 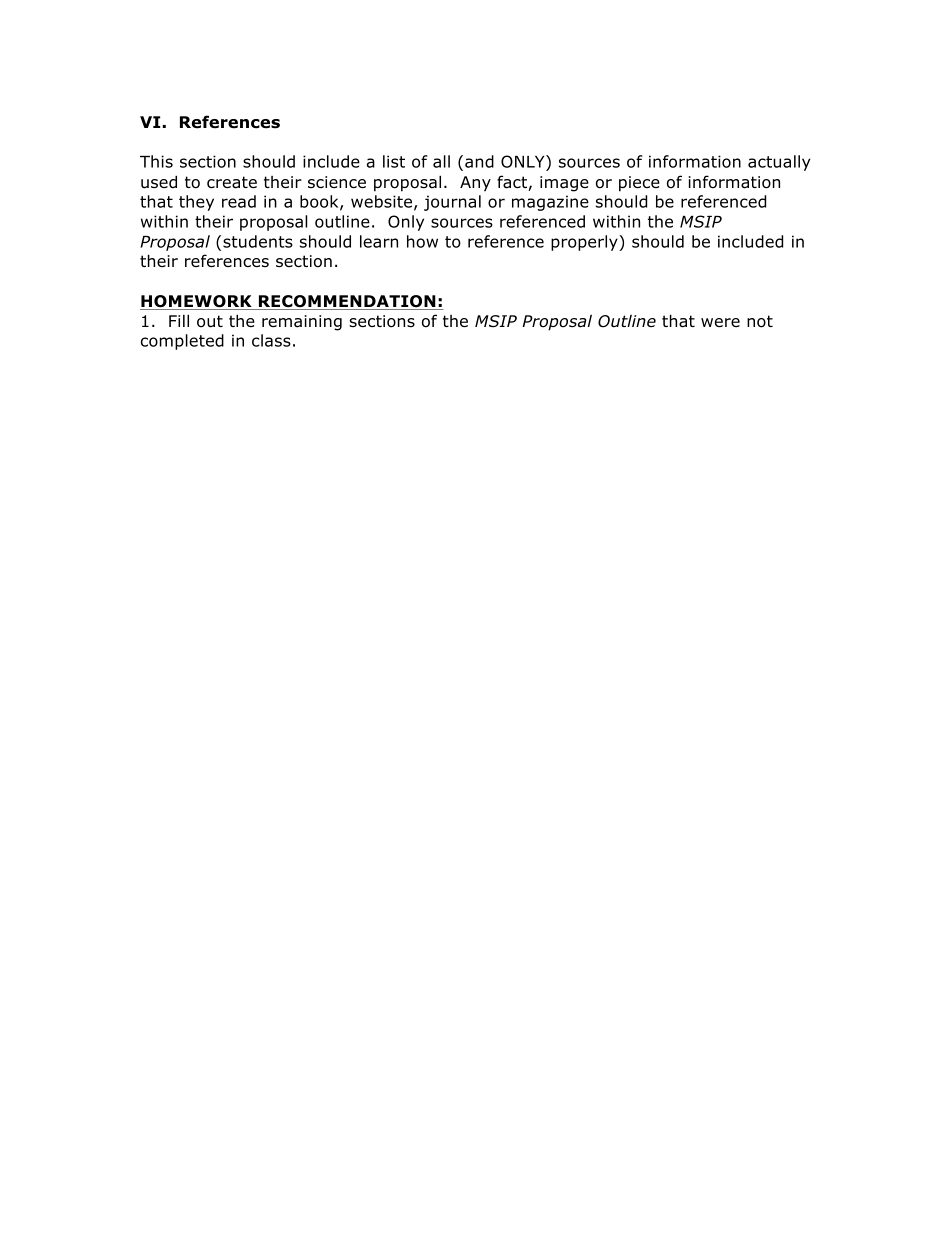 What do you see at coordinates (479, 161) in the screenshot?
I see `and` at bounding box center [479, 161].
